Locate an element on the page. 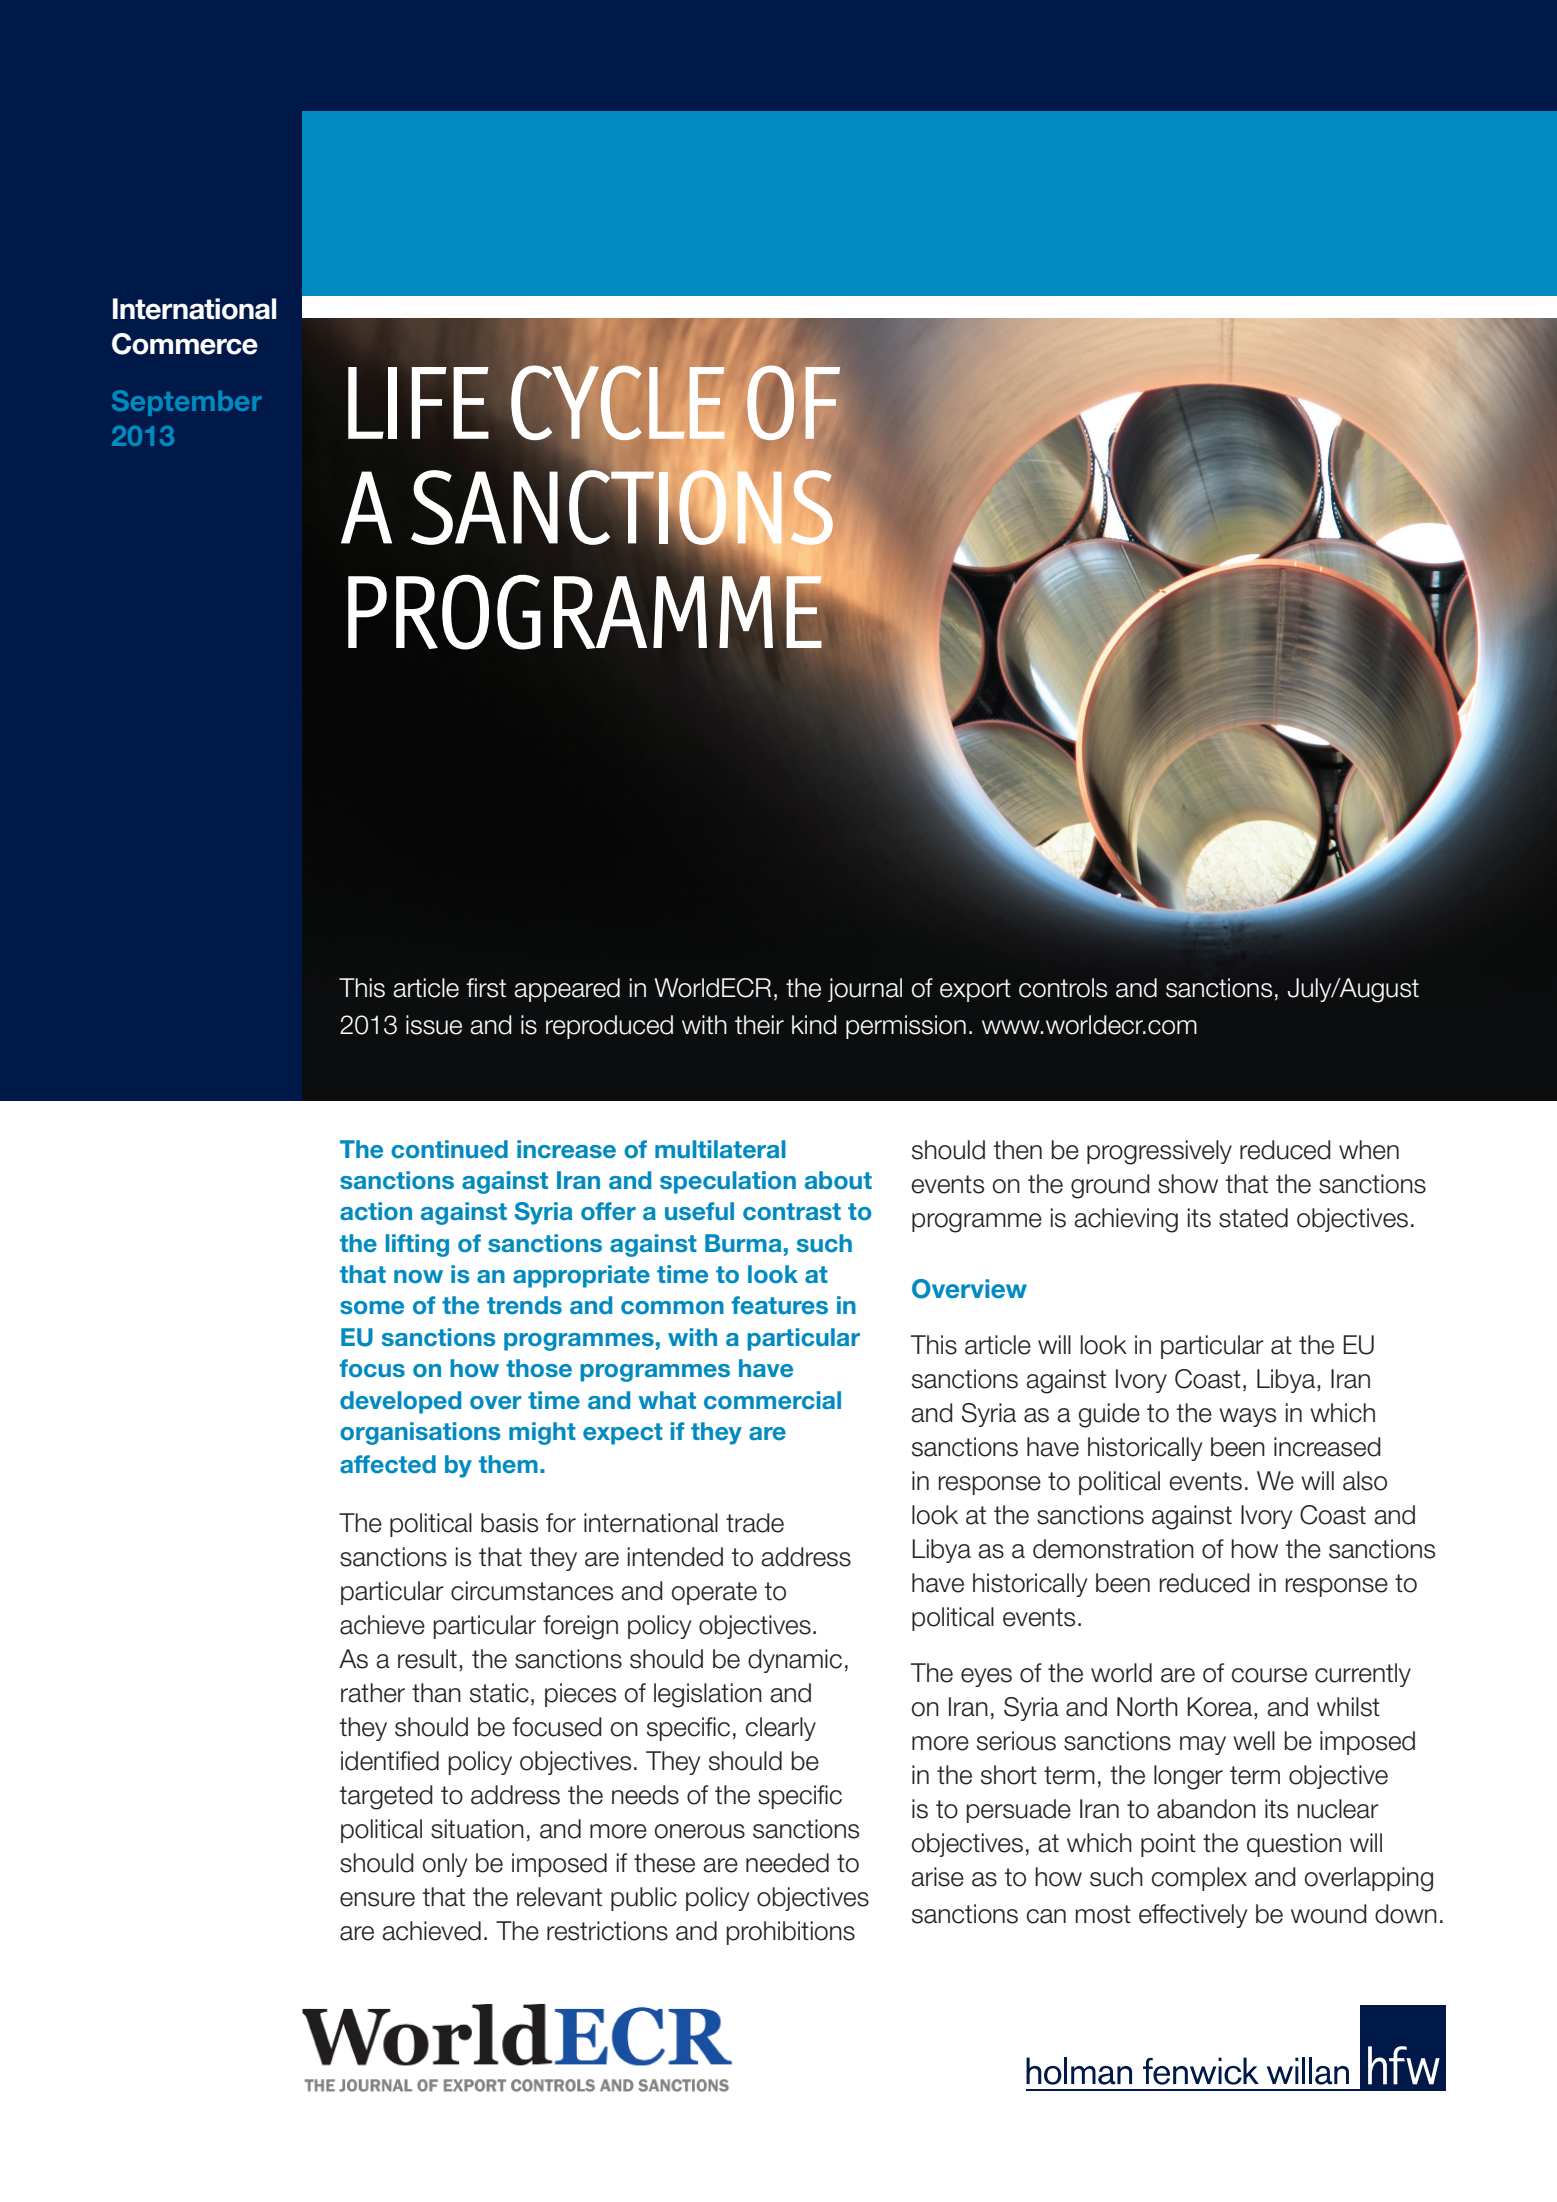 Image resolution: width=1557 pixels, height=2202 pixels. show is located at coordinates (1188, 1184).
